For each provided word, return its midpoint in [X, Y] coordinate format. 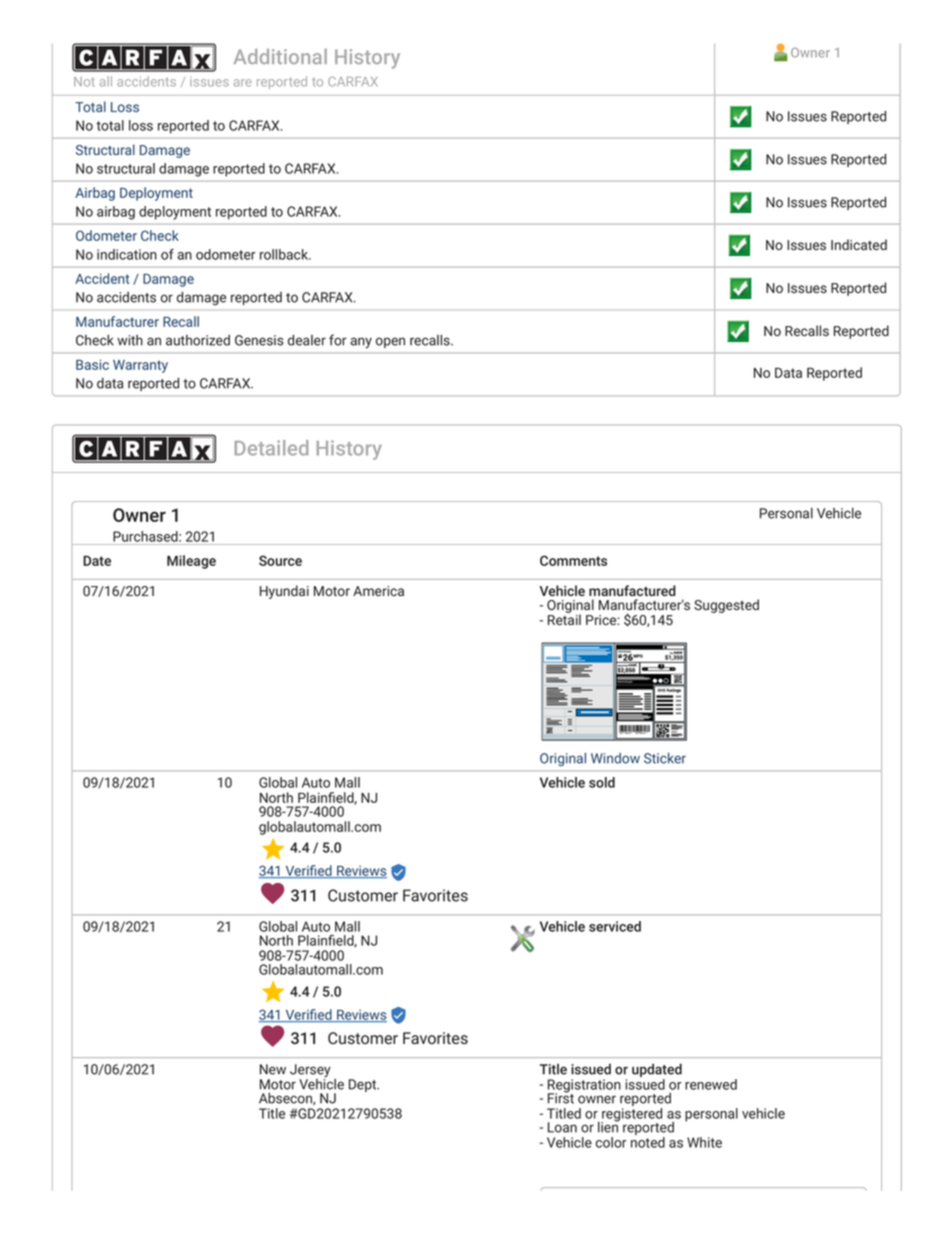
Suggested [726, 606]
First [561, 1097]
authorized [198, 340]
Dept [364, 1085]
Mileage [191, 562]
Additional [280, 56]
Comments [573, 560]
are [243, 83]
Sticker [665, 758]
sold [602, 782]
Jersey [310, 1072]
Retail [564, 618]
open [390, 342]
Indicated [859, 244]
